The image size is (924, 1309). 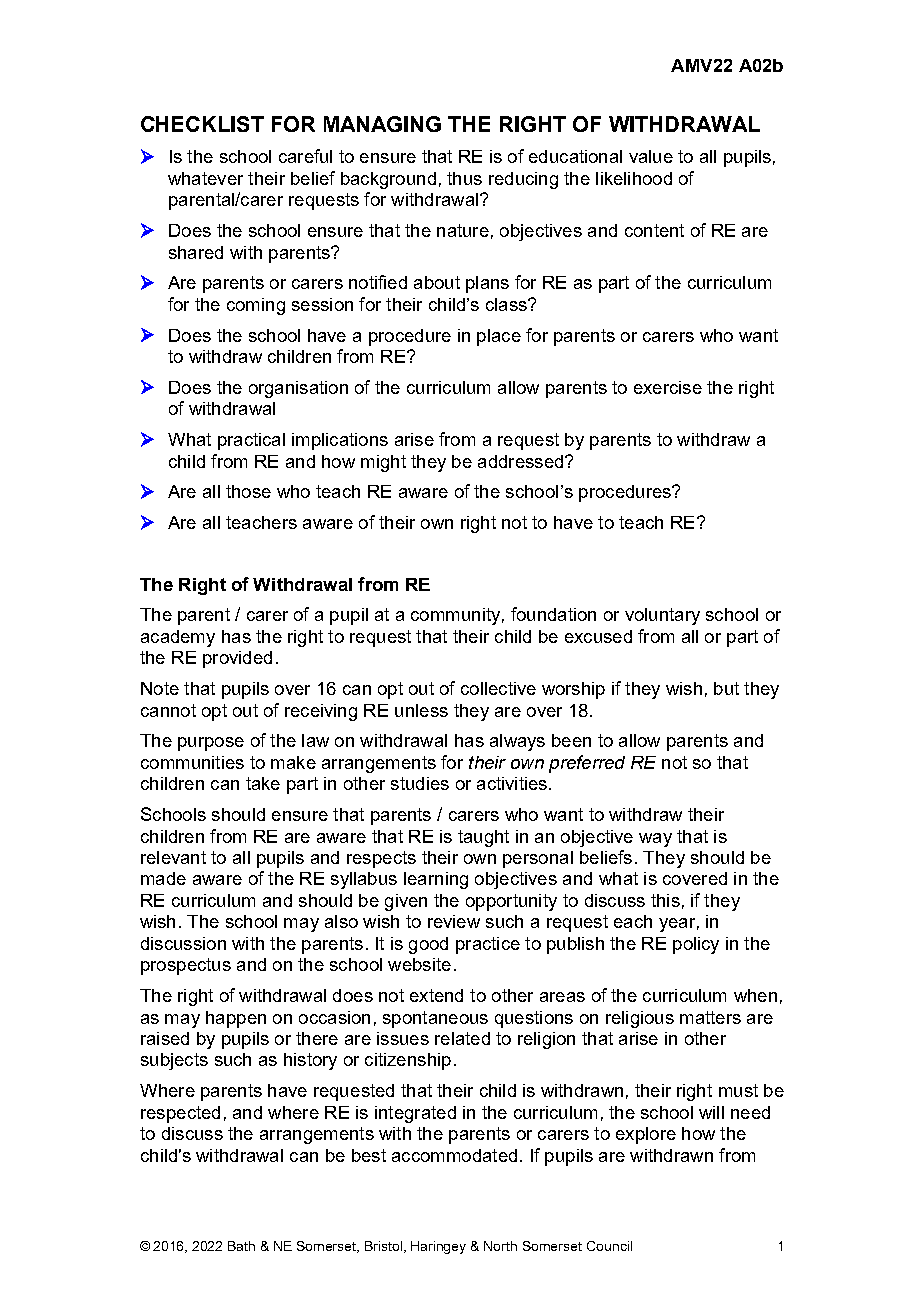 I want to click on thus, so click(x=464, y=178).
